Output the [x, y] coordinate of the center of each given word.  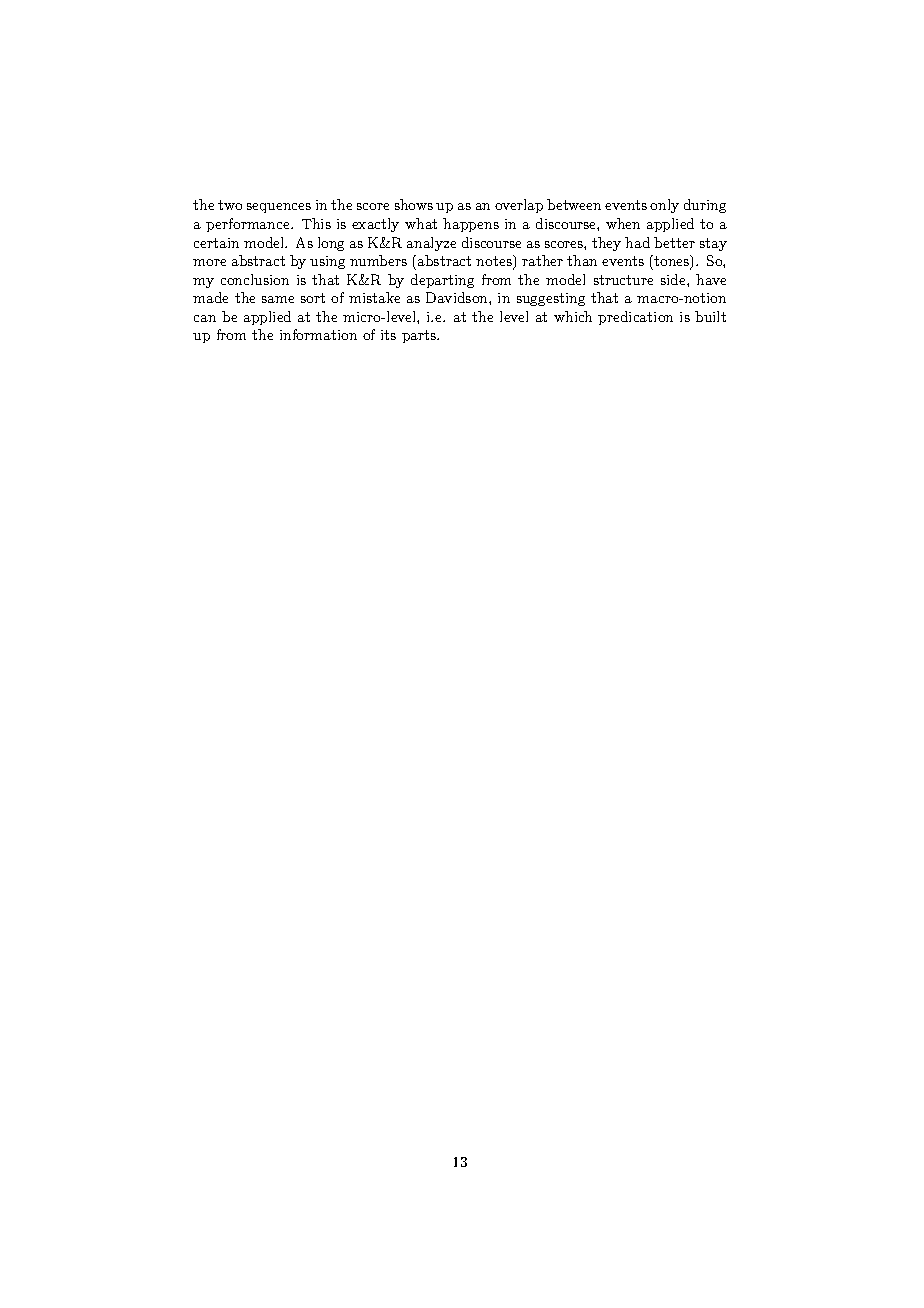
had [637, 242]
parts [420, 336]
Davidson [458, 297]
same [278, 299]
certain [216, 243]
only [664, 206]
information [318, 334]
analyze [431, 244]
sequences [279, 208]
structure [623, 280]
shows [414, 204]
